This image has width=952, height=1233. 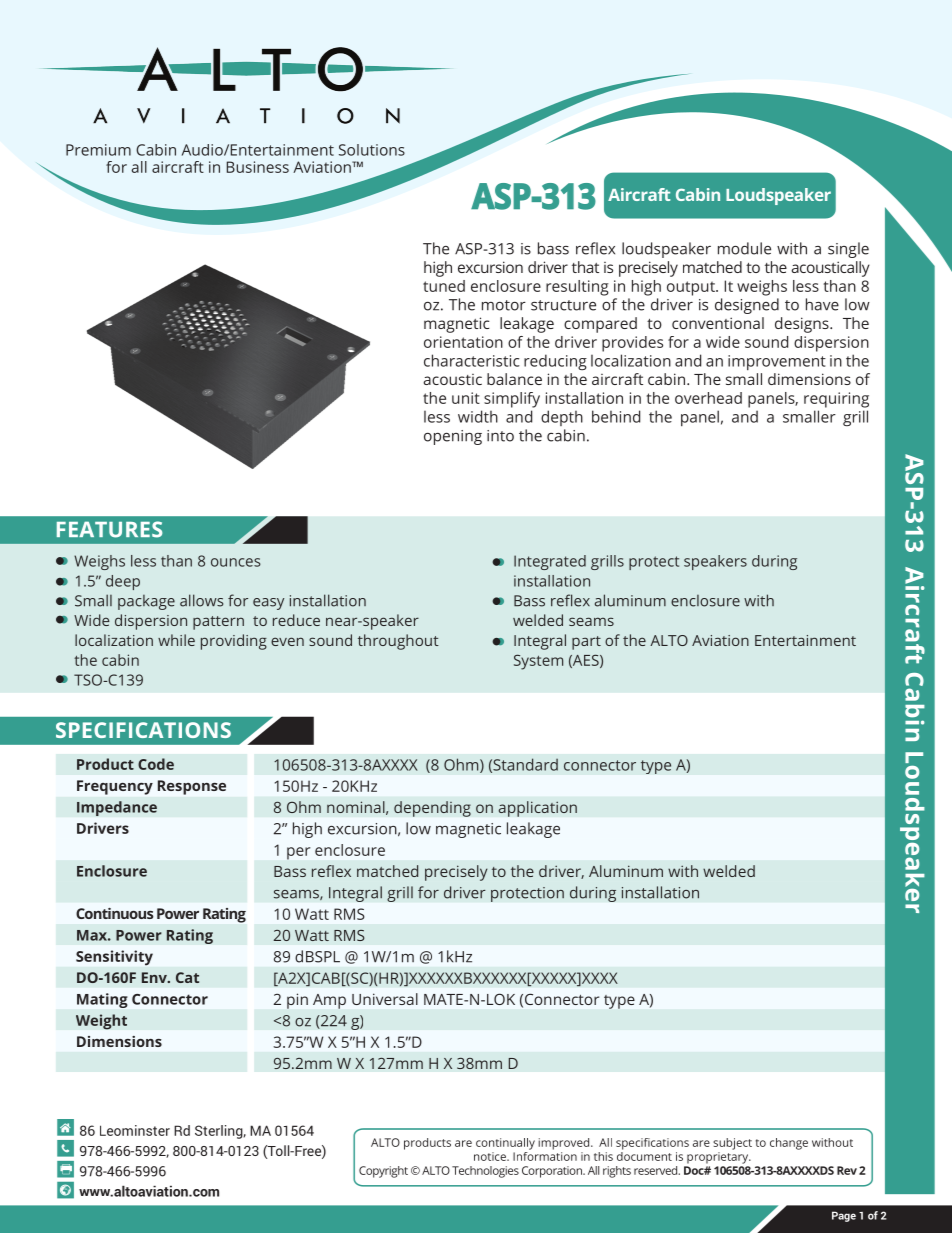 I want to click on FEATURES, so click(x=109, y=529).
